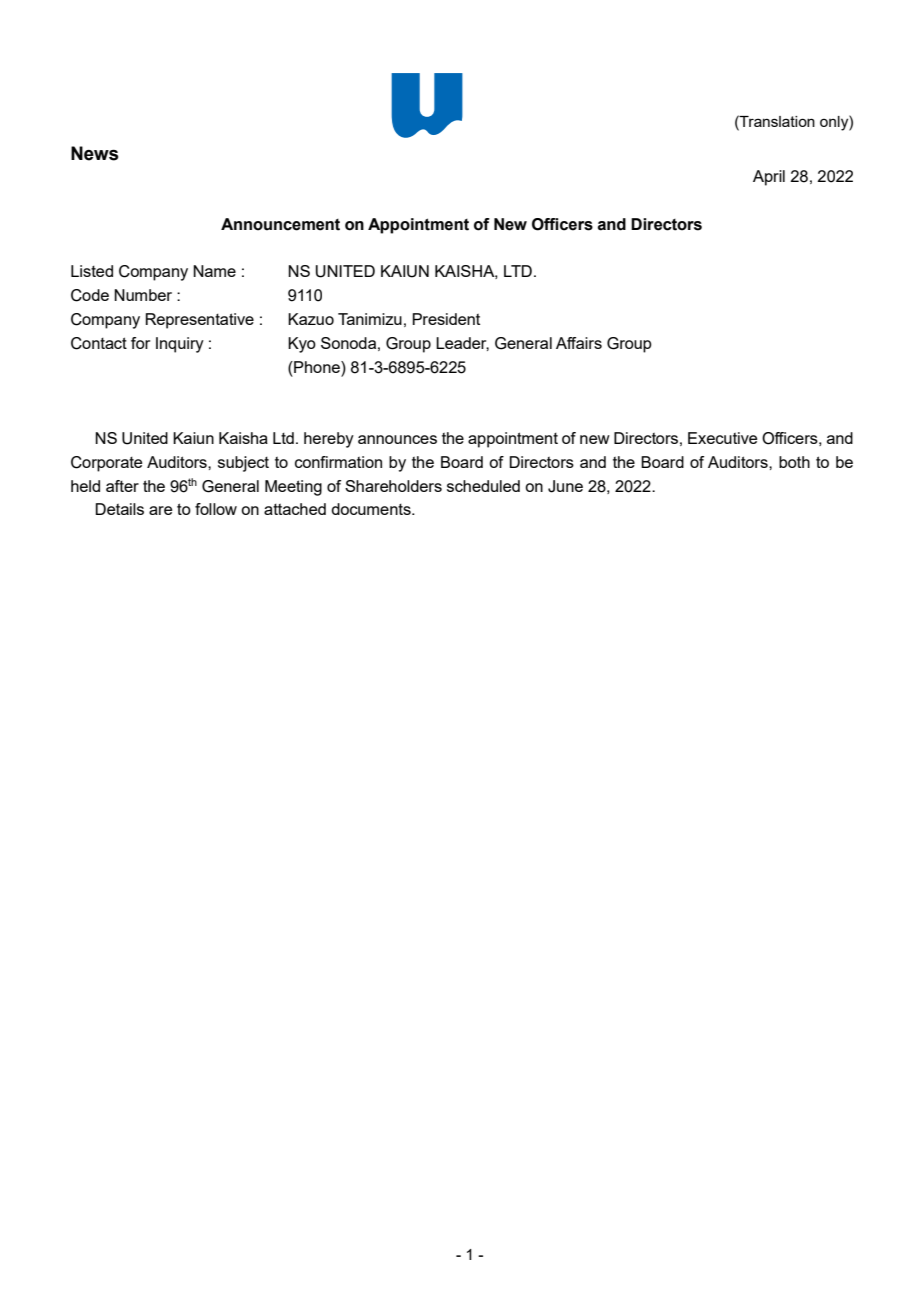 This document has height=1308, width=924. I want to click on follow, so click(216, 509).
